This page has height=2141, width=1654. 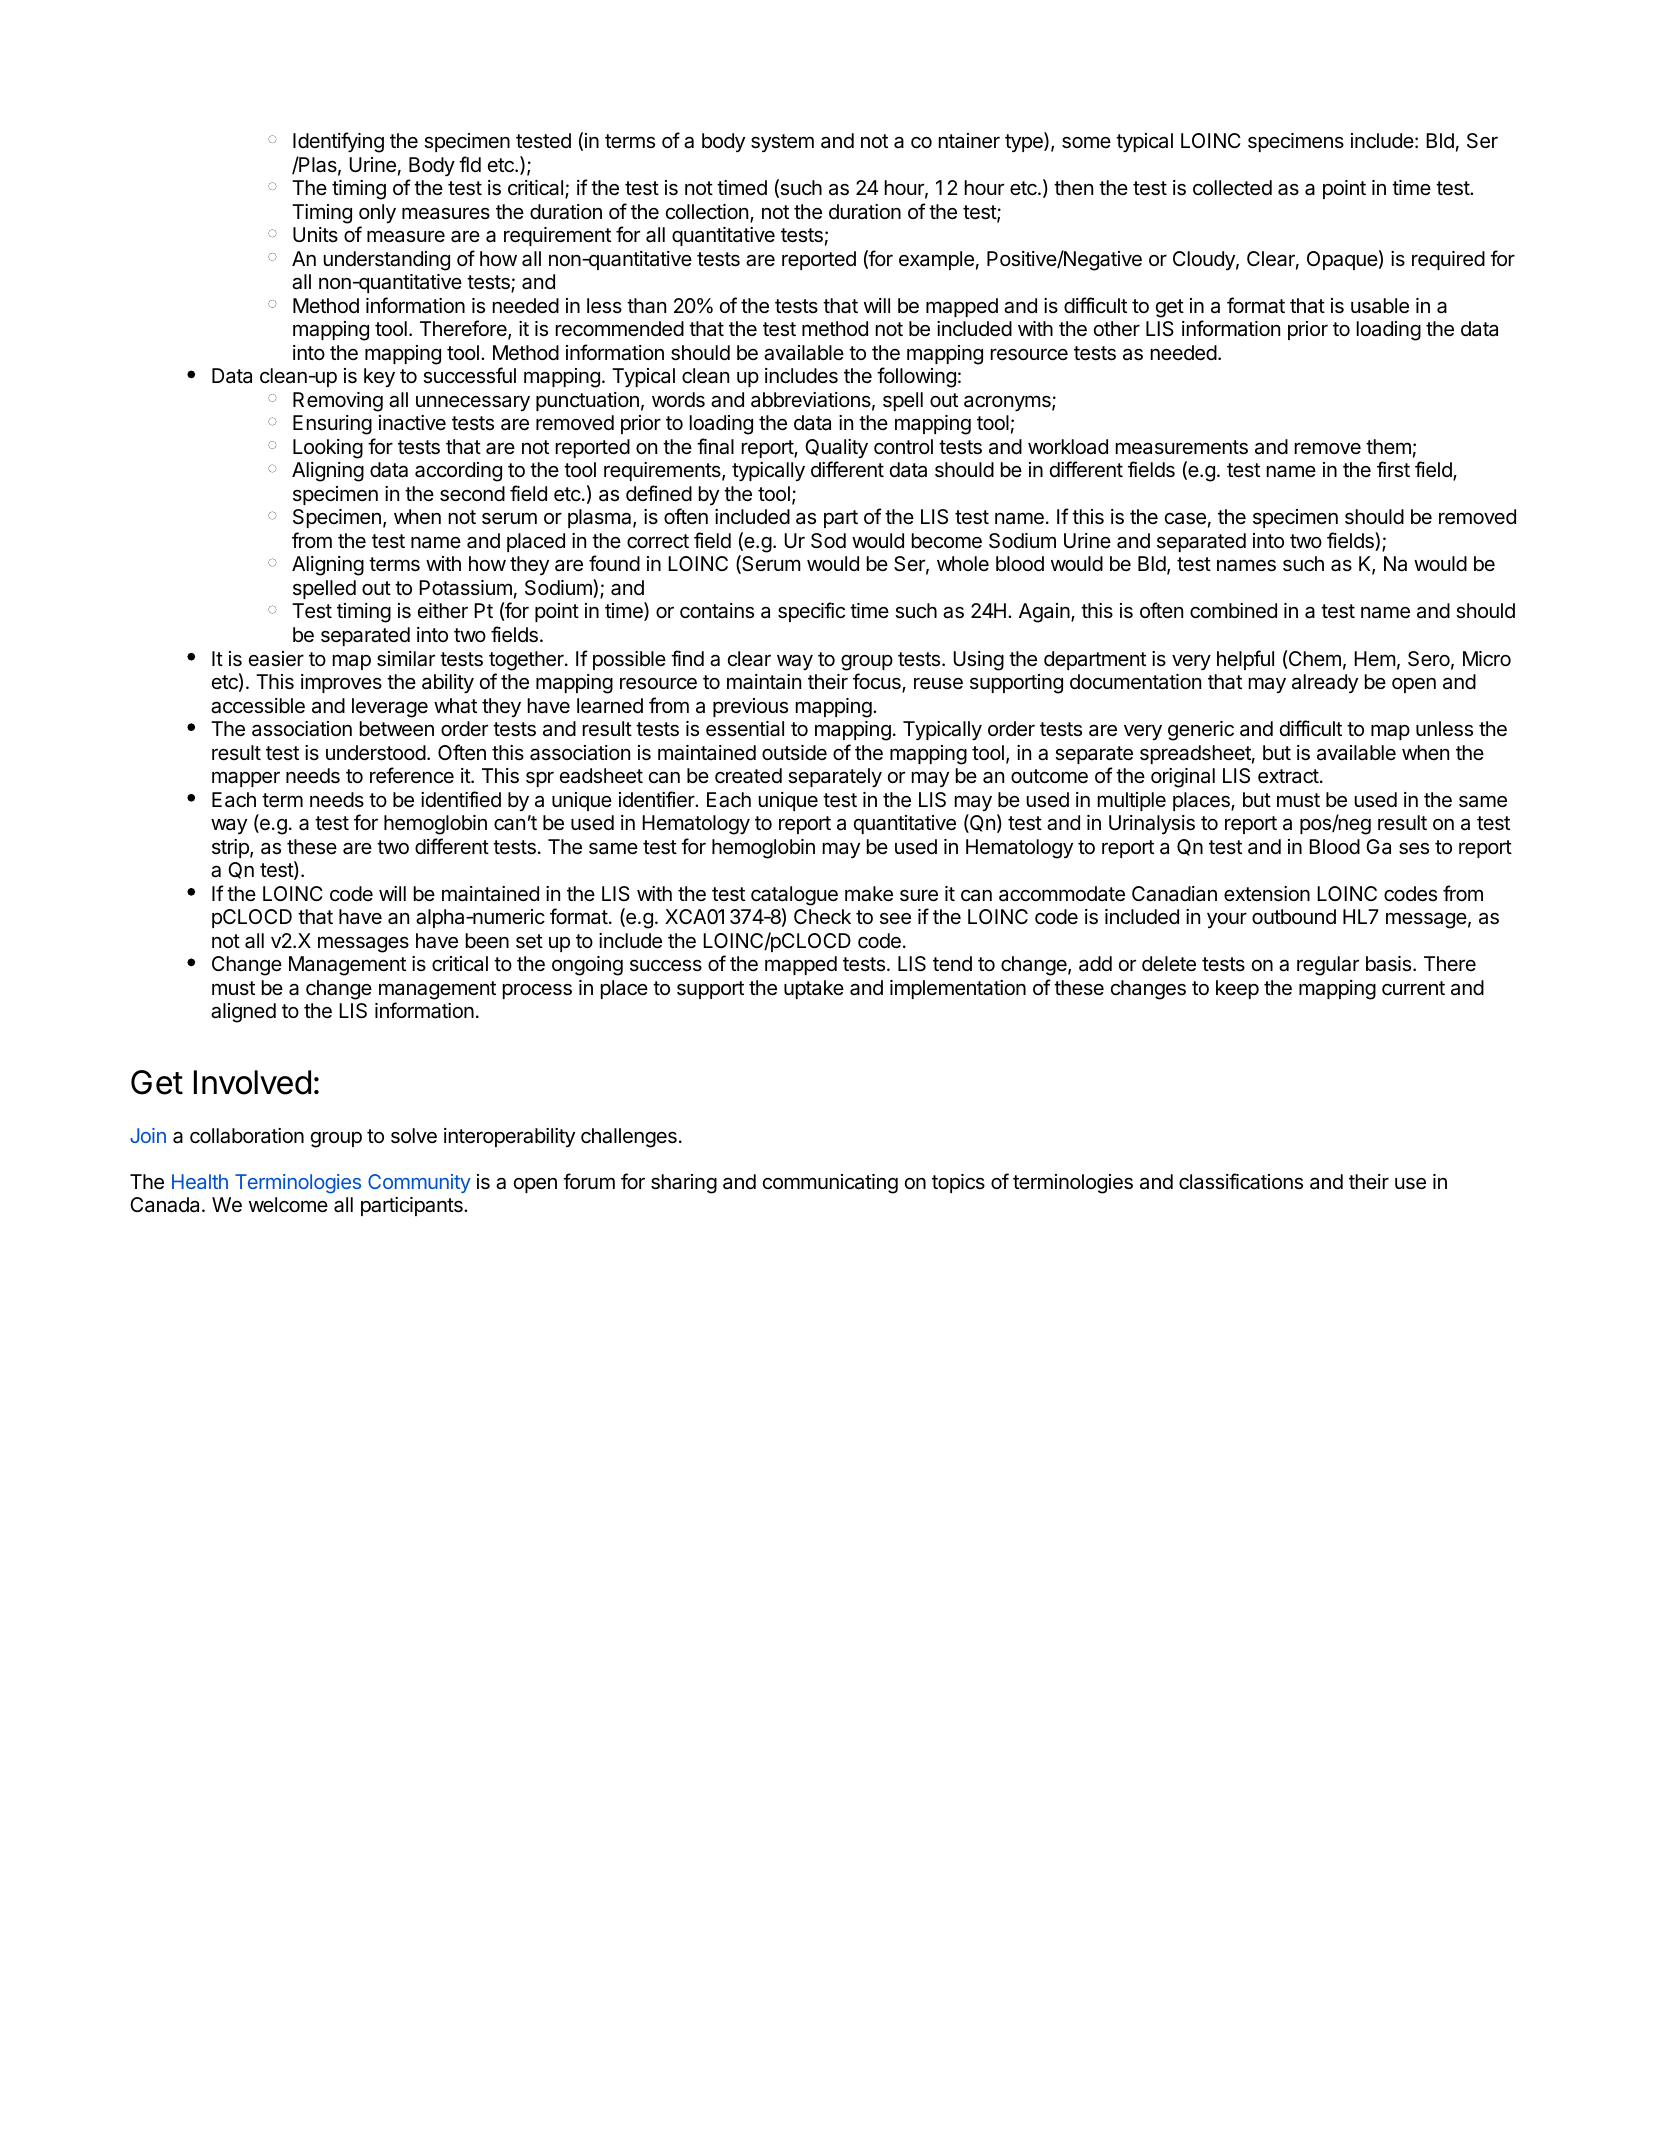 I want to click on Check, so click(x=822, y=917).
